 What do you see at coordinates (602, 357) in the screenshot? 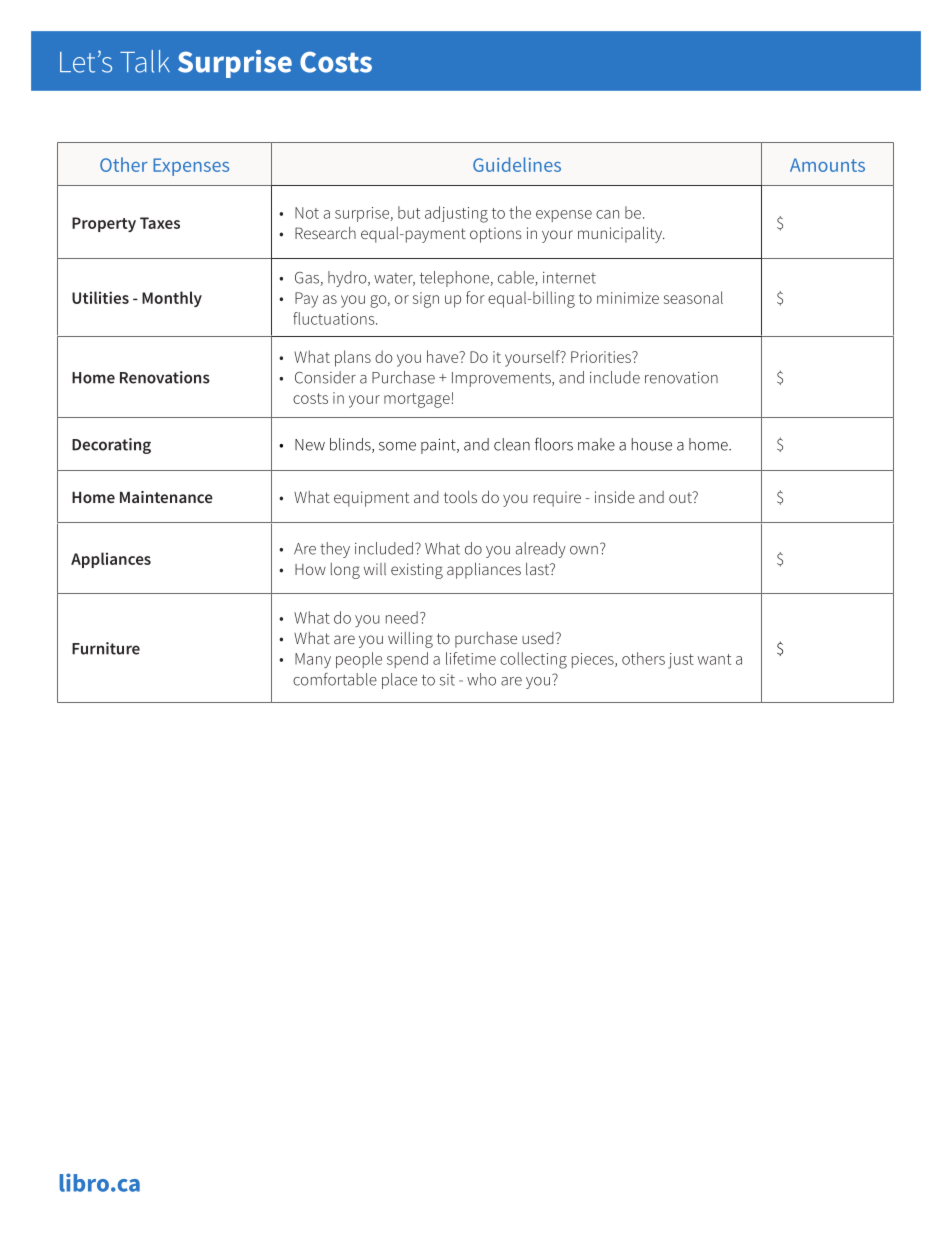
I see `Priorities` at bounding box center [602, 357].
